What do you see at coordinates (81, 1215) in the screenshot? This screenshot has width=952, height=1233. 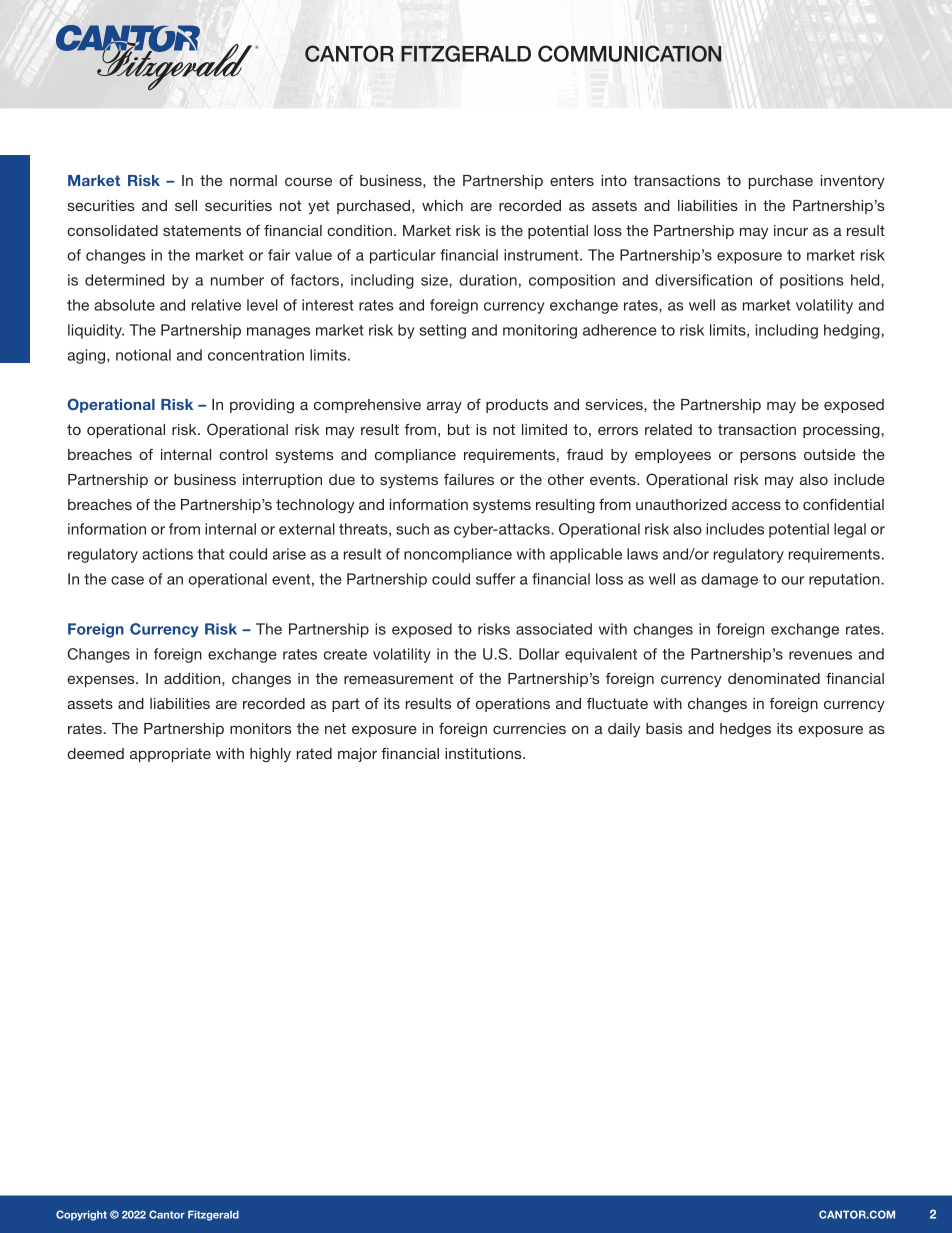 I see `Copyright` at bounding box center [81, 1215].
